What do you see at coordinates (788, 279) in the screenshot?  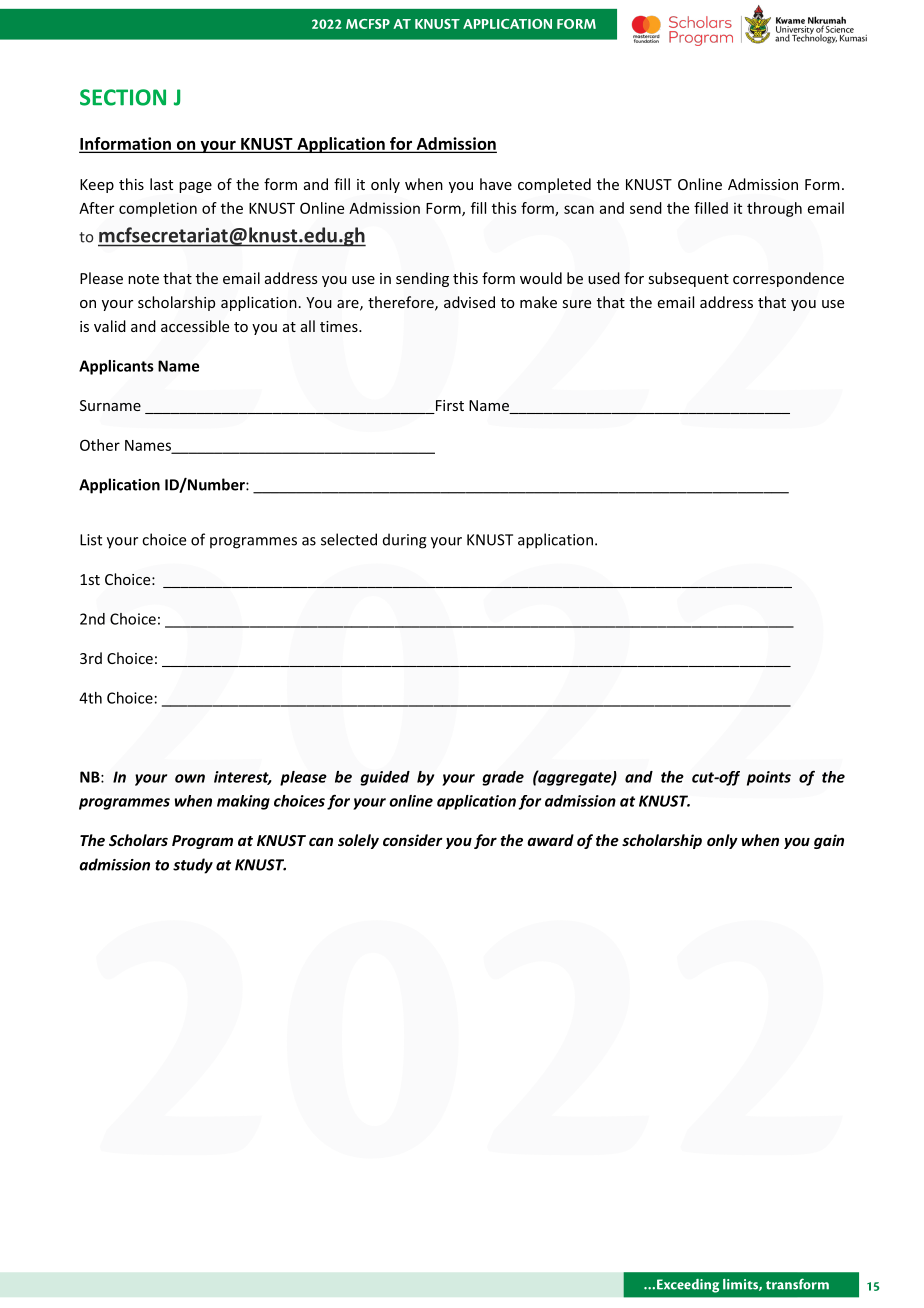 I see `correspondence` at bounding box center [788, 279].
